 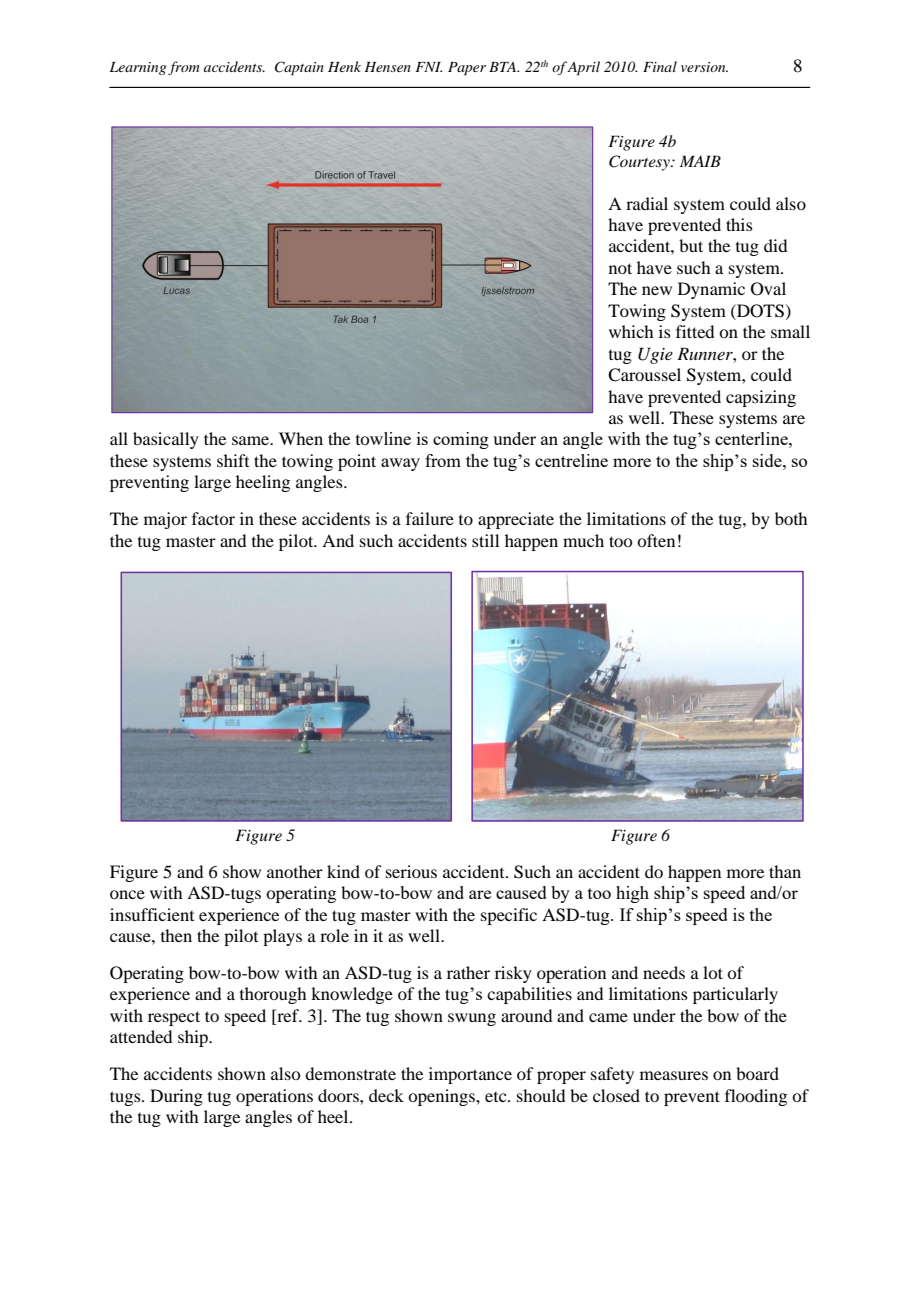 What do you see at coordinates (704, 67) in the screenshot?
I see `version` at bounding box center [704, 67].
